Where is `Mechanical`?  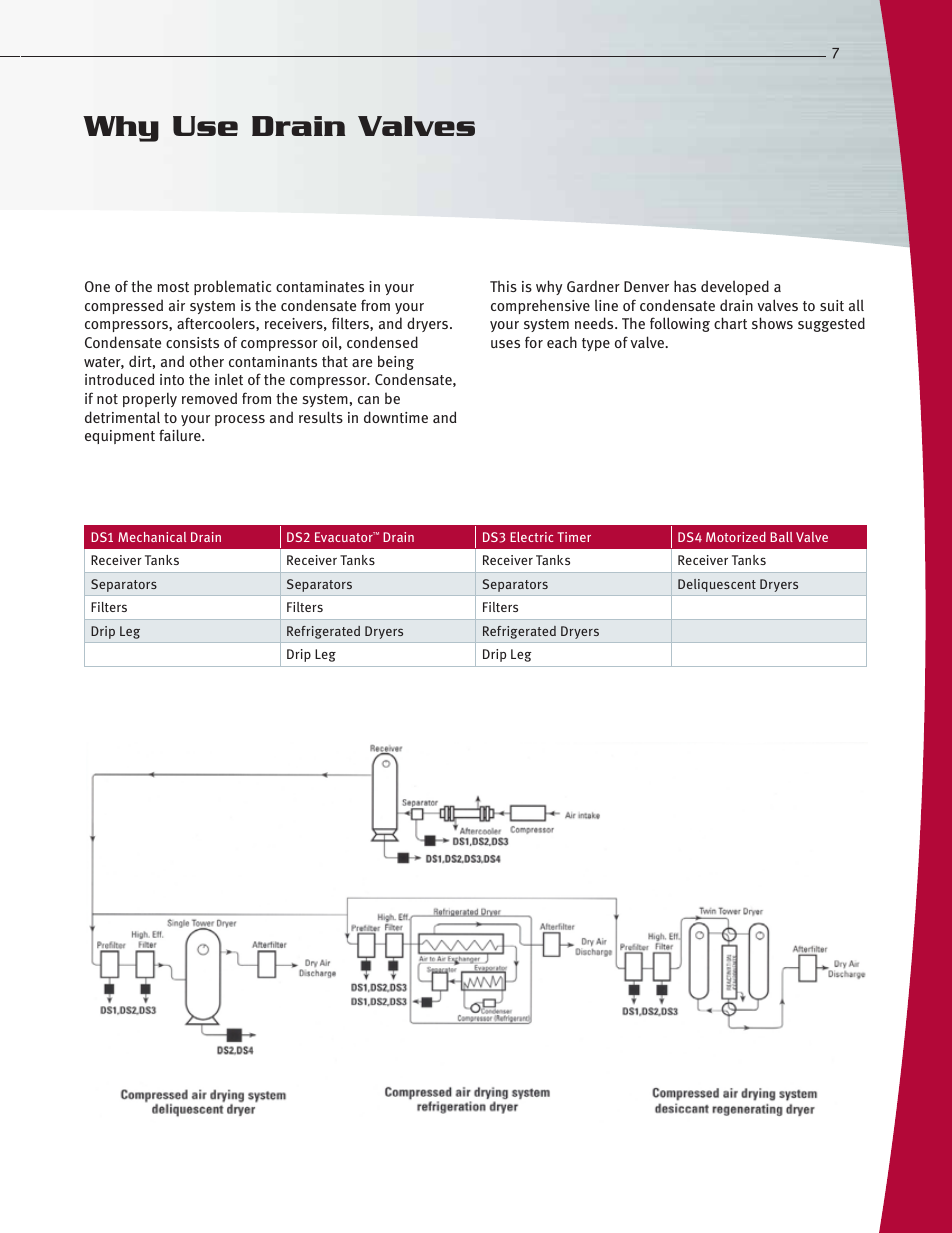 Mechanical is located at coordinates (152, 537).
